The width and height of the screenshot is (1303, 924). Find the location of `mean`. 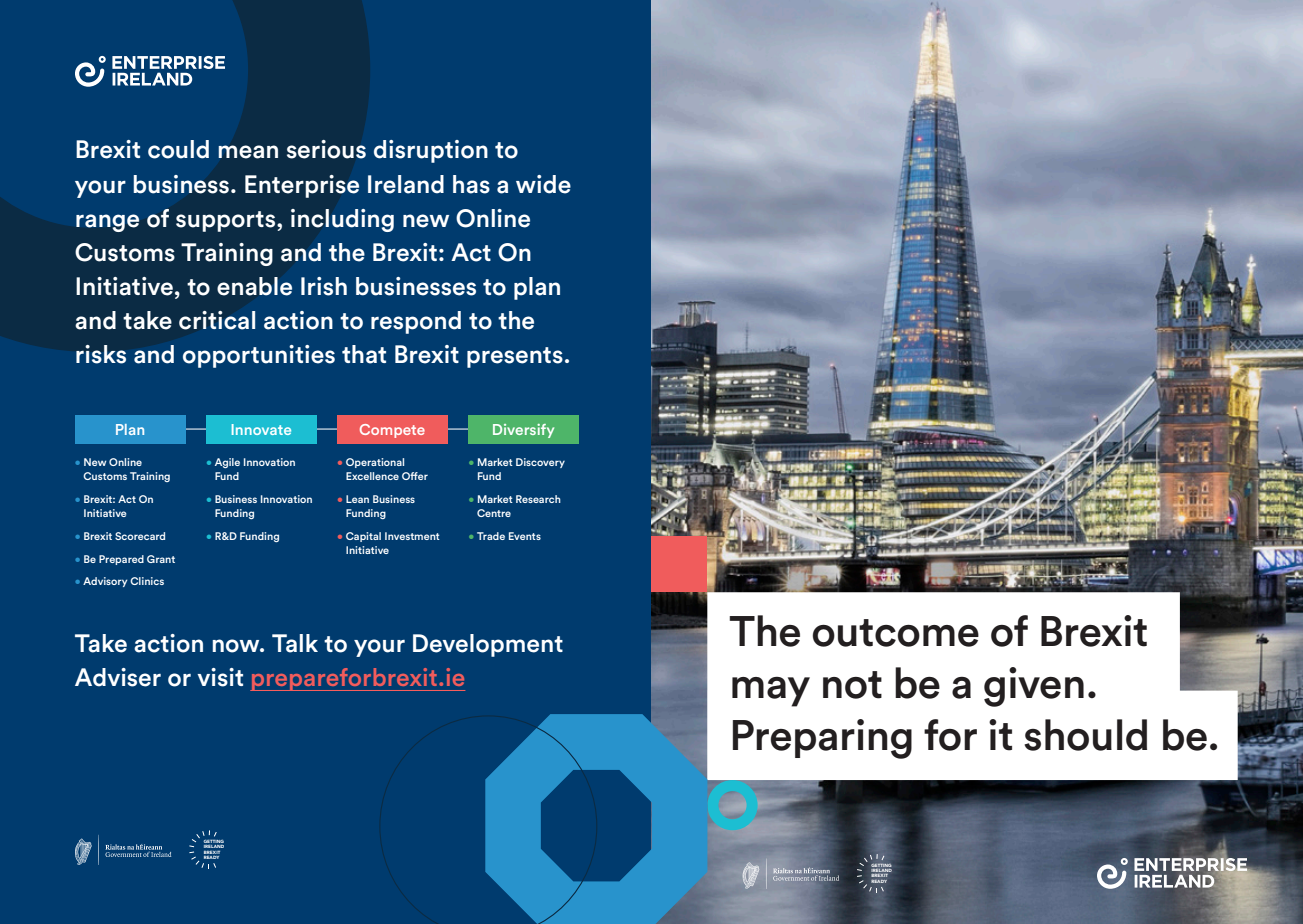

mean is located at coordinates (248, 152).
